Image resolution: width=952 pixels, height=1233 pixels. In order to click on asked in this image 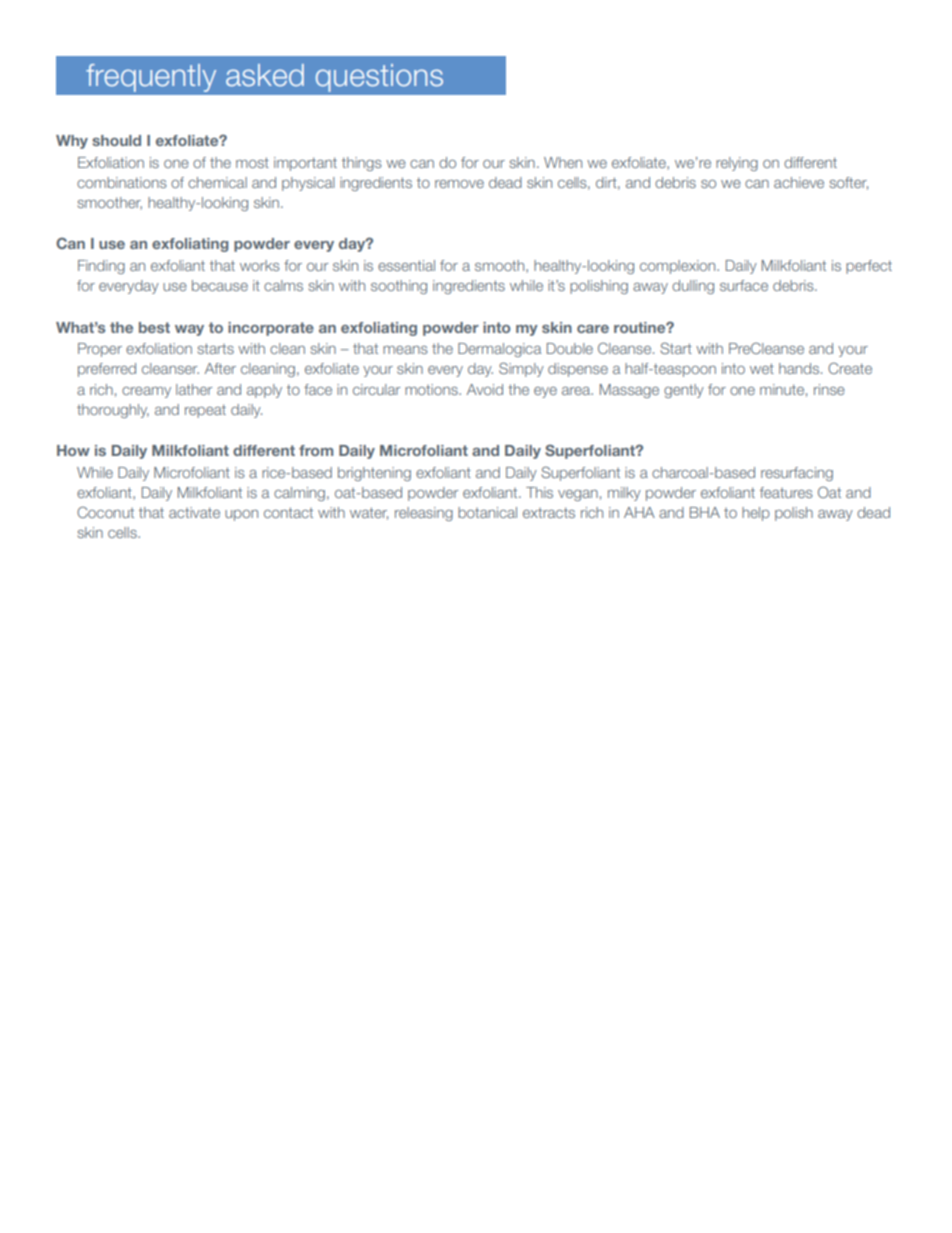, I will do `click(265, 75)`.
